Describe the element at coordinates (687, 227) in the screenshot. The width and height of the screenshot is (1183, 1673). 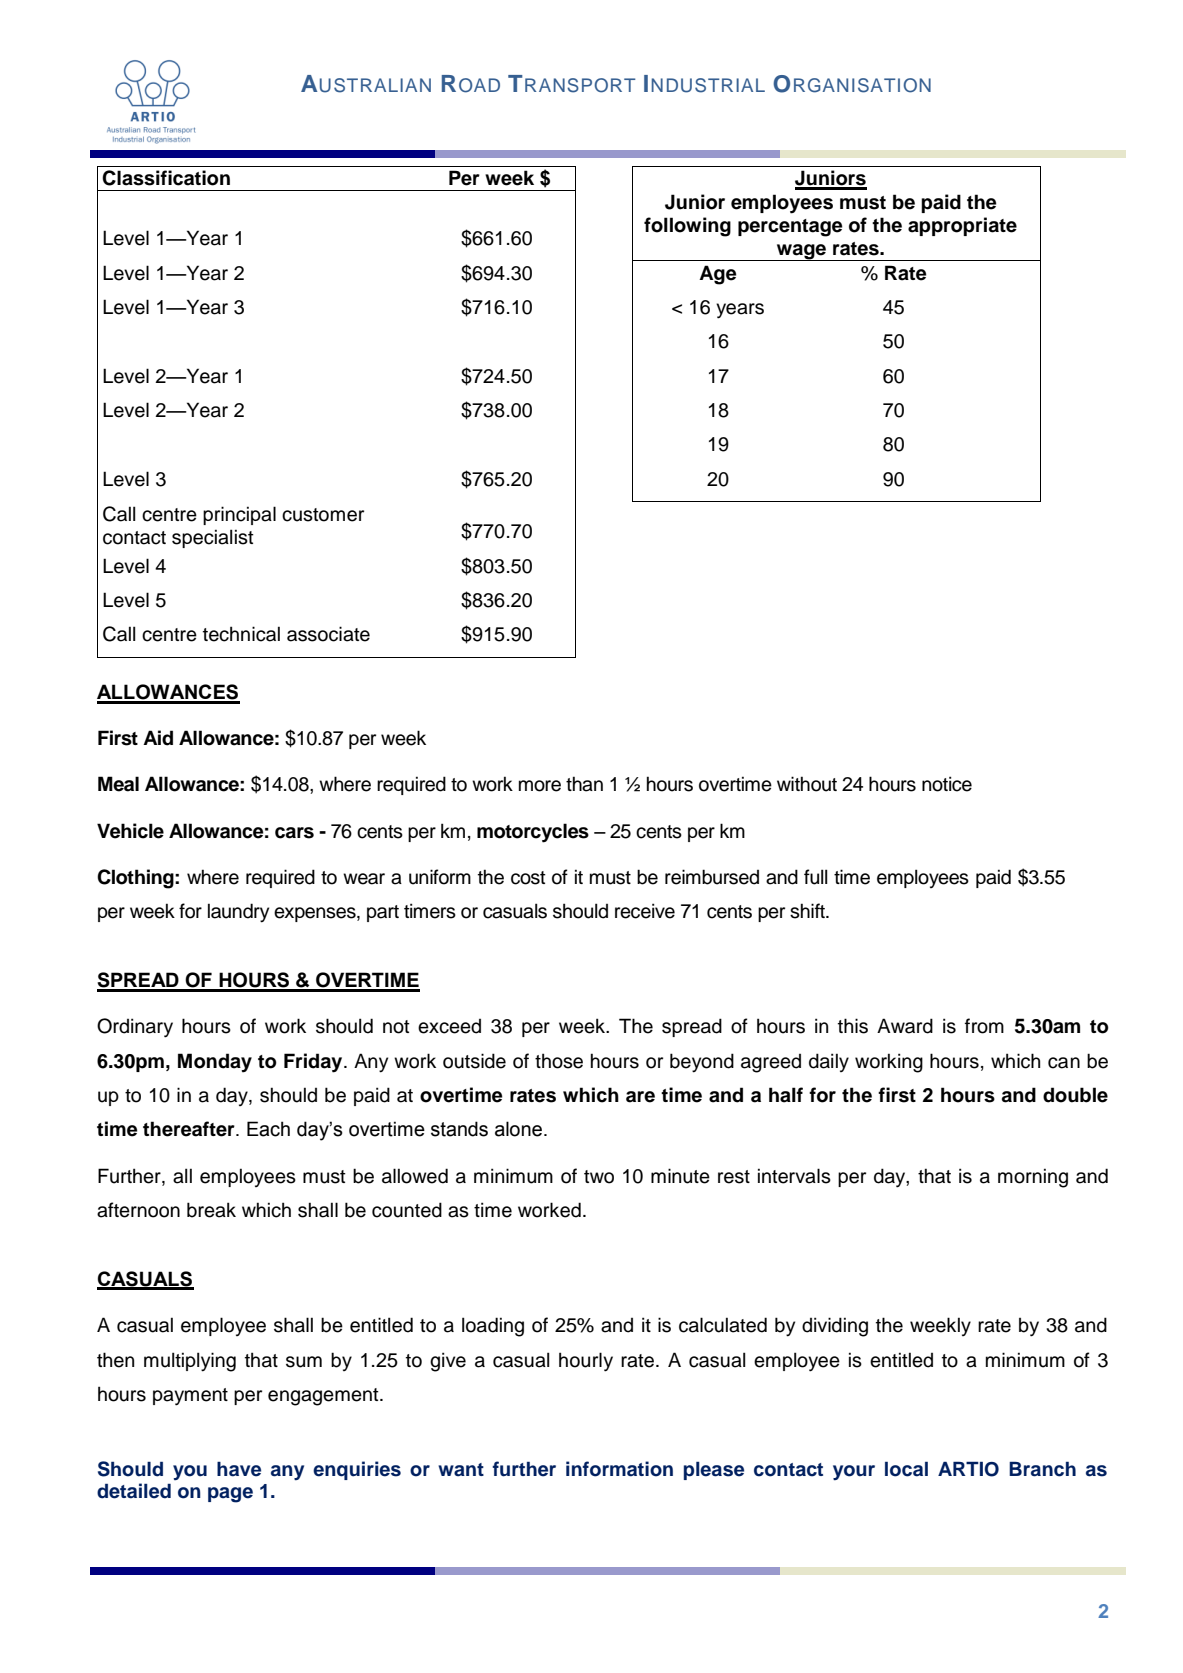
I see `following` at that location.
